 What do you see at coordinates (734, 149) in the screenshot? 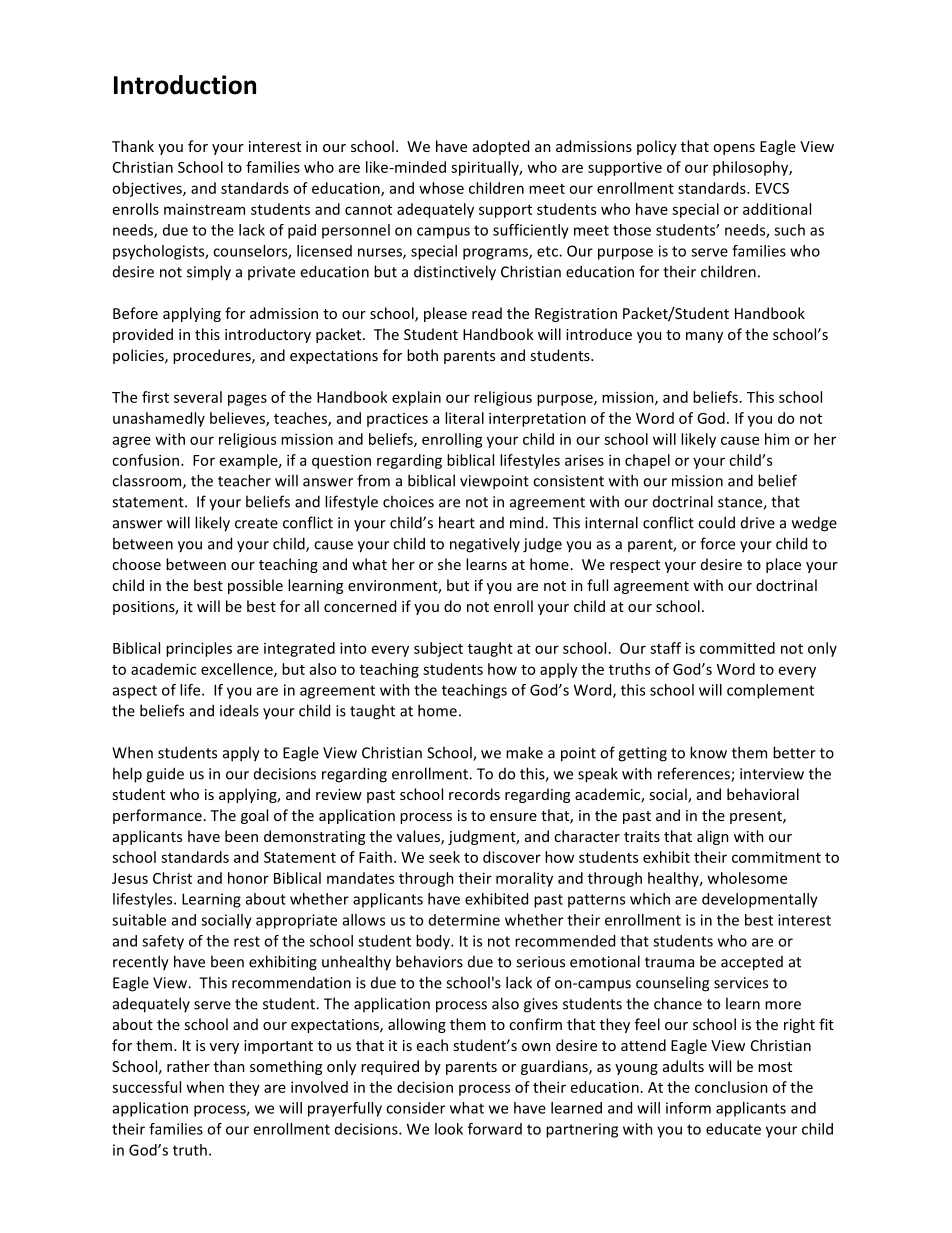
I see `opens` at bounding box center [734, 149].
